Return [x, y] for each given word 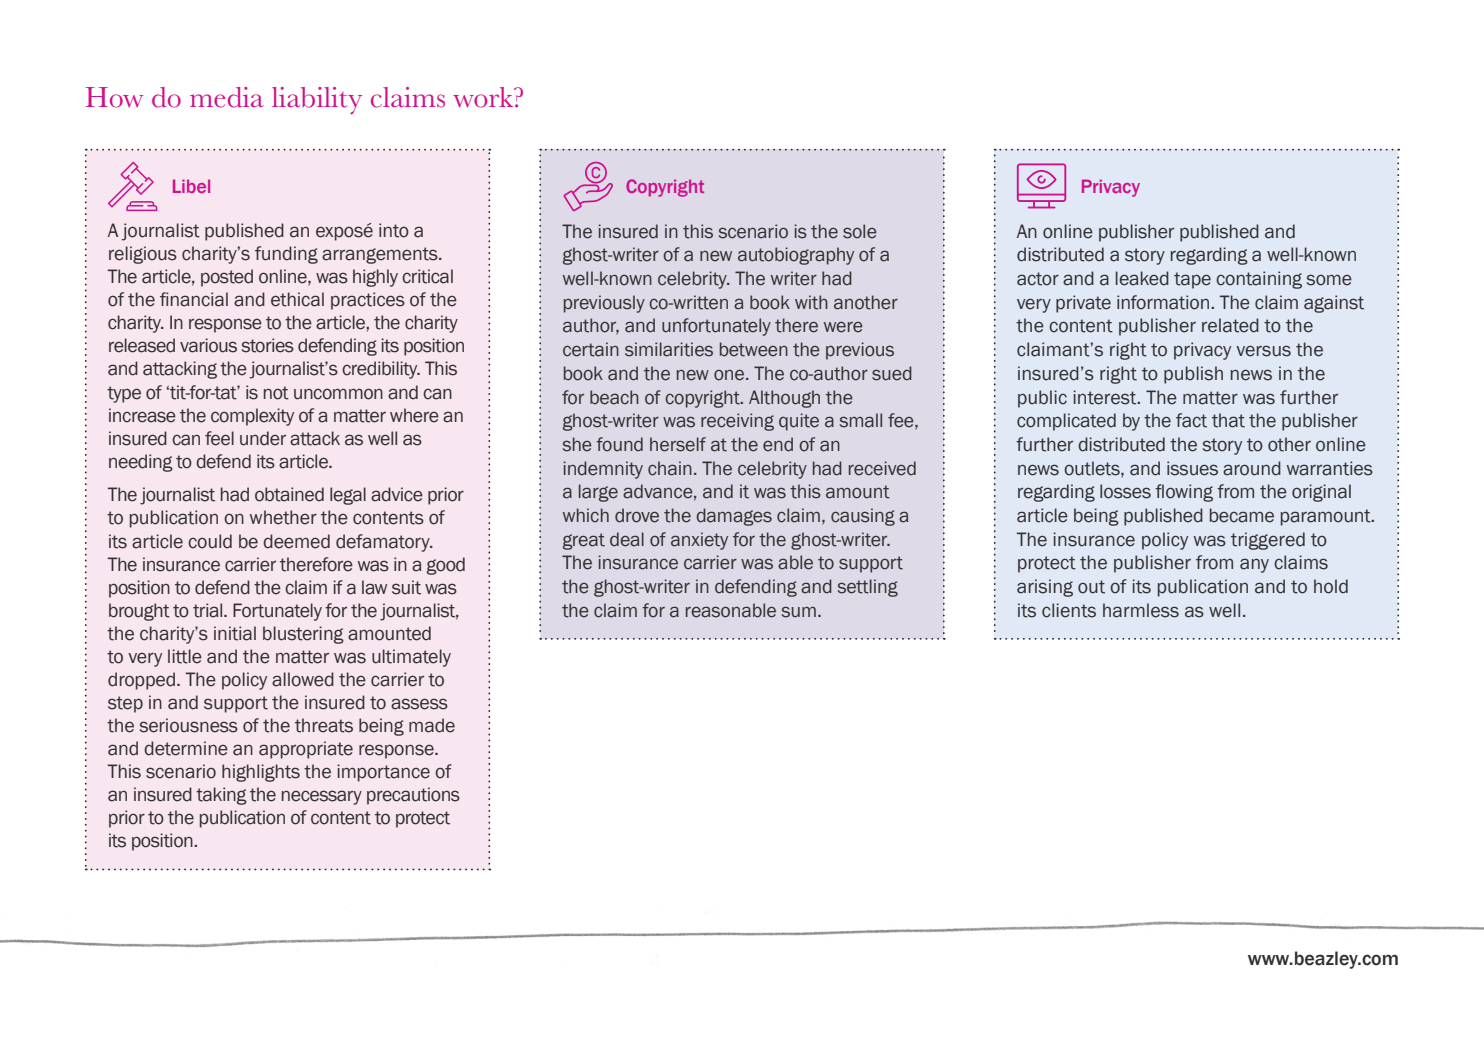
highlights [261, 773]
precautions [413, 796]
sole [860, 231]
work [484, 97]
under [263, 438]
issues [1192, 468]
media [226, 97]
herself [678, 444]
